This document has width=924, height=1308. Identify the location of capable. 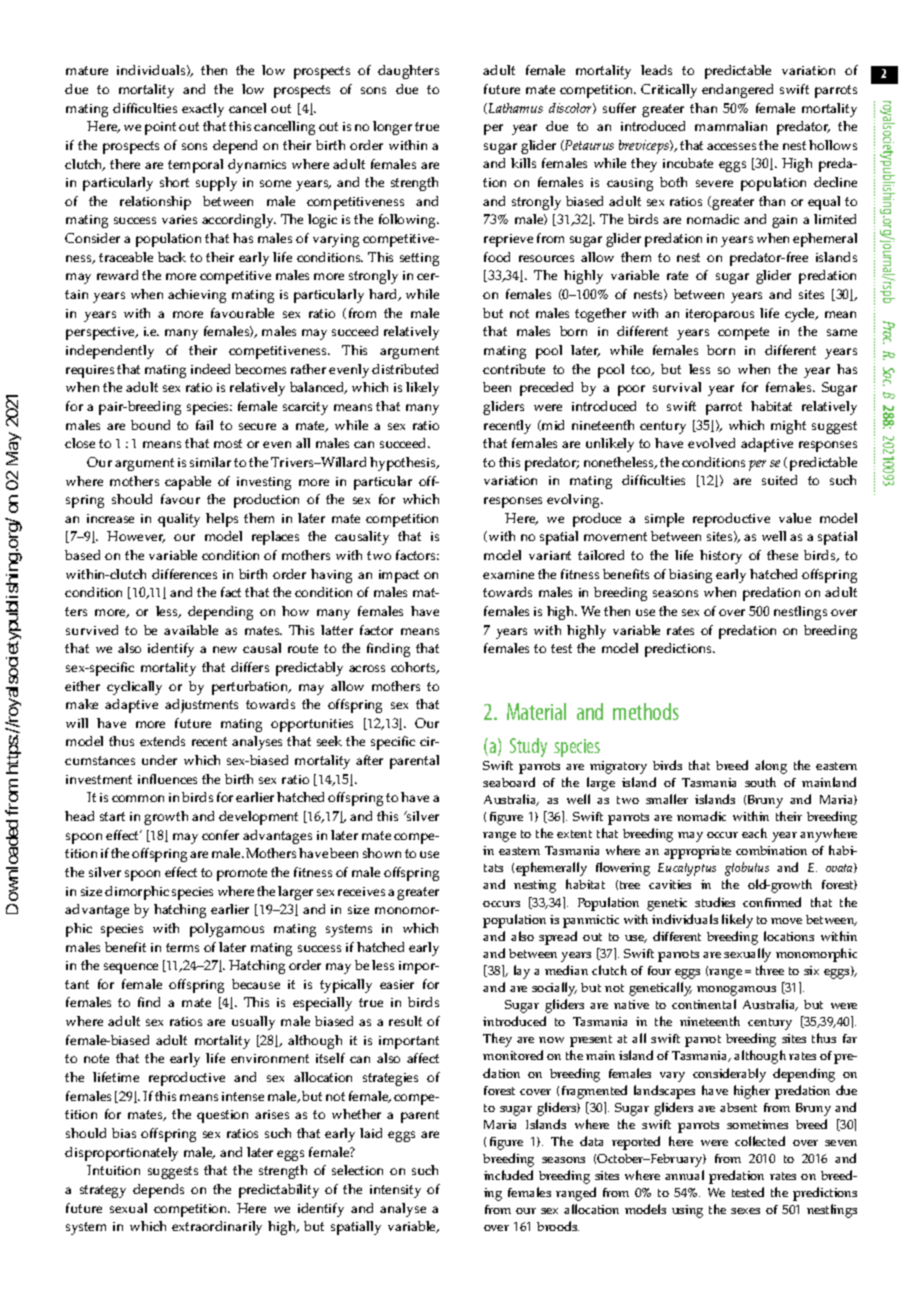
(188, 483).
